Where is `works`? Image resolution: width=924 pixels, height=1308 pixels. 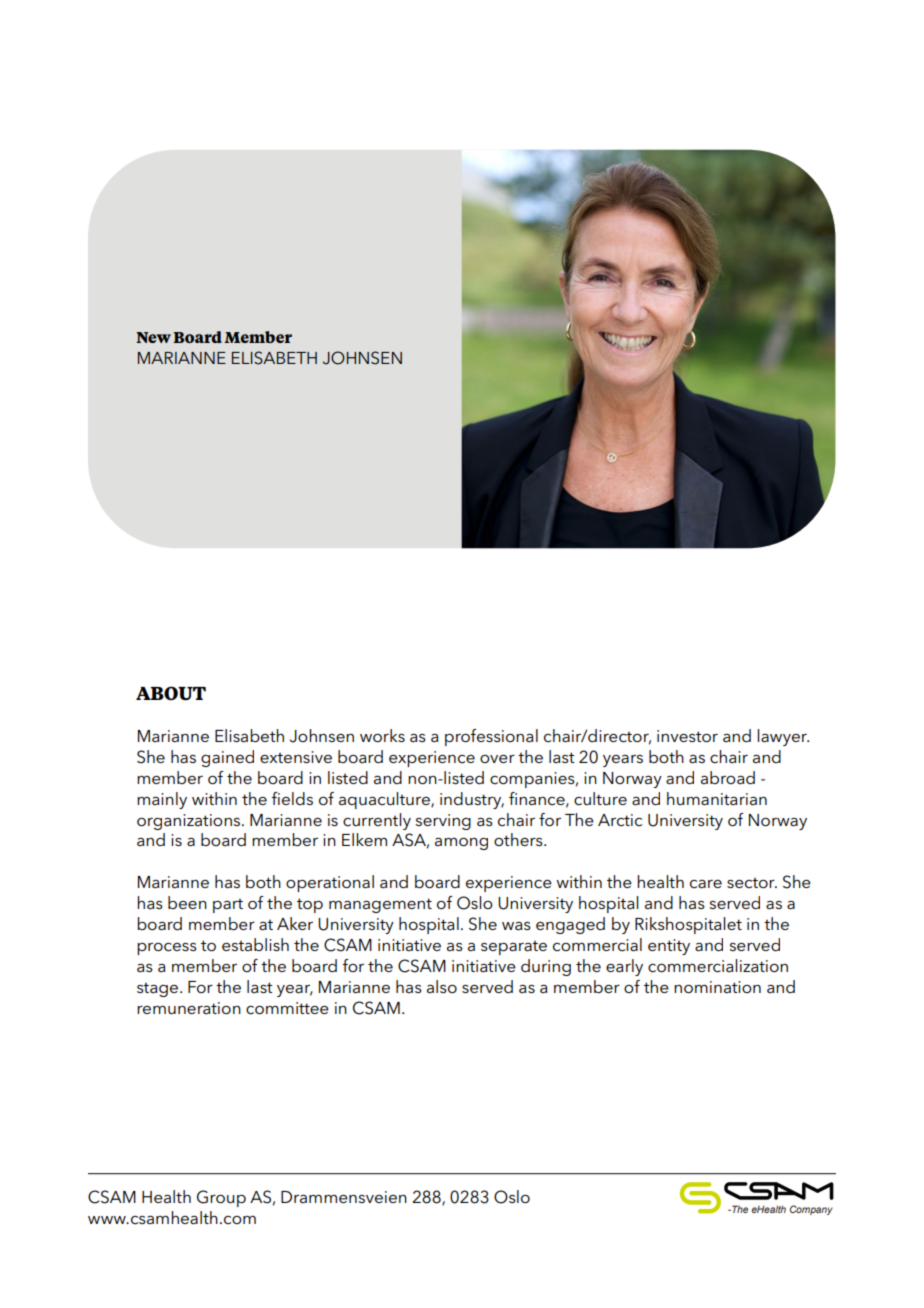
works is located at coordinates (382, 735).
